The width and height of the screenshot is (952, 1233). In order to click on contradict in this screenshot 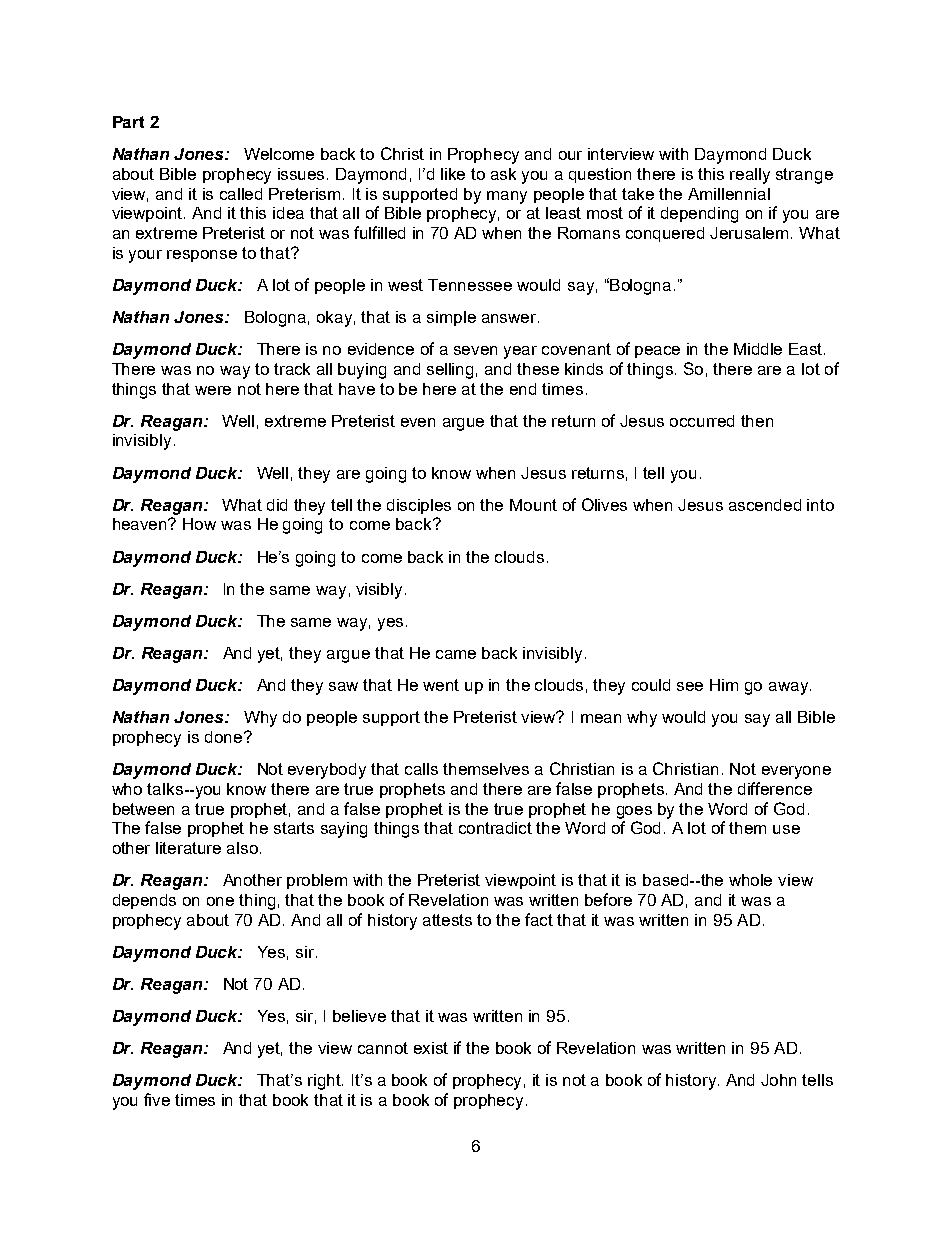, I will do `click(495, 828)`.
